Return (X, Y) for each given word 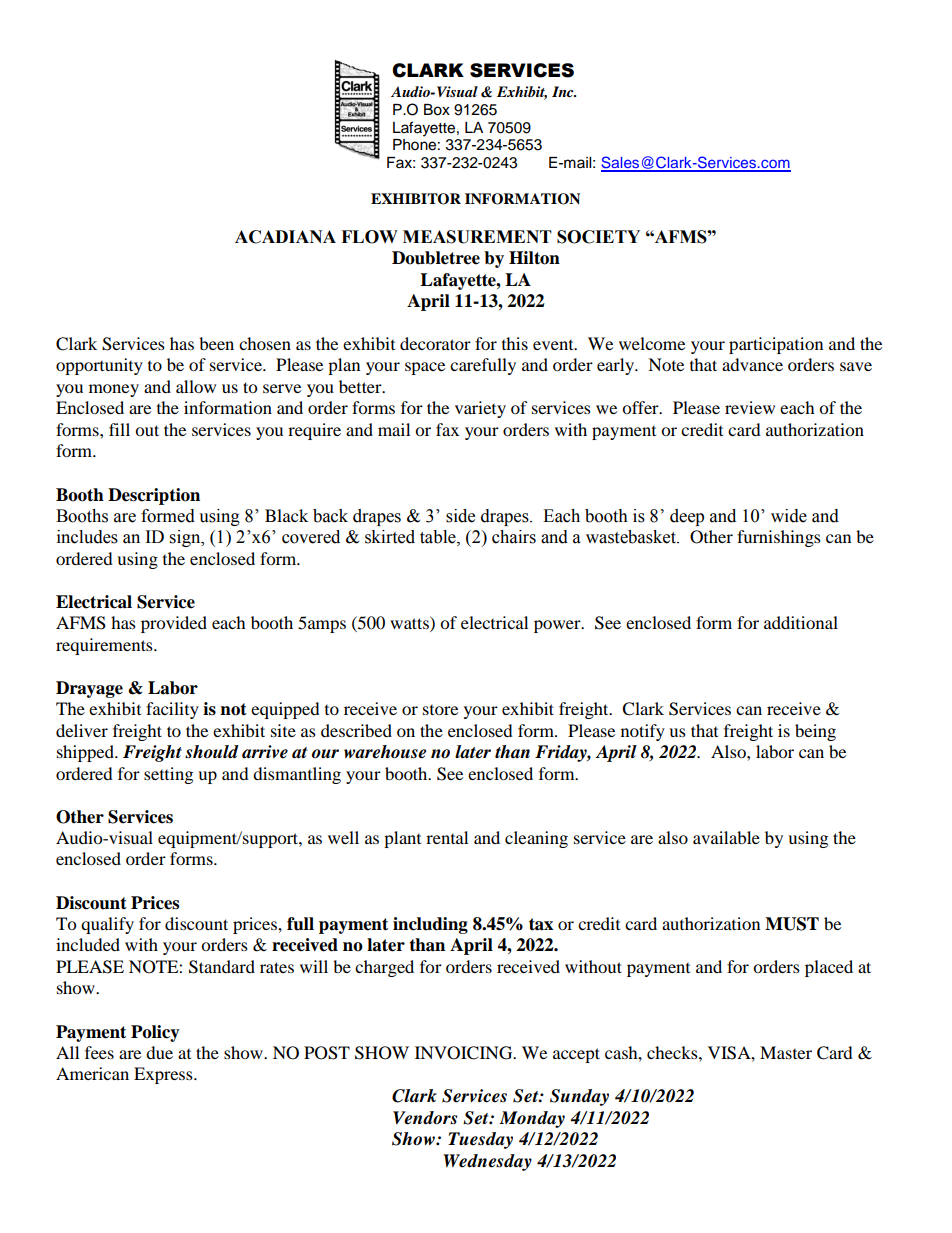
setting (168, 775)
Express (164, 1075)
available (726, 837)
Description (154, 496)
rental (447, 837)
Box (437, 110)
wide (789, 516)
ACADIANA (285, 237)
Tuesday (480, 1140)
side (460, 516)
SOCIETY (598, 237)
